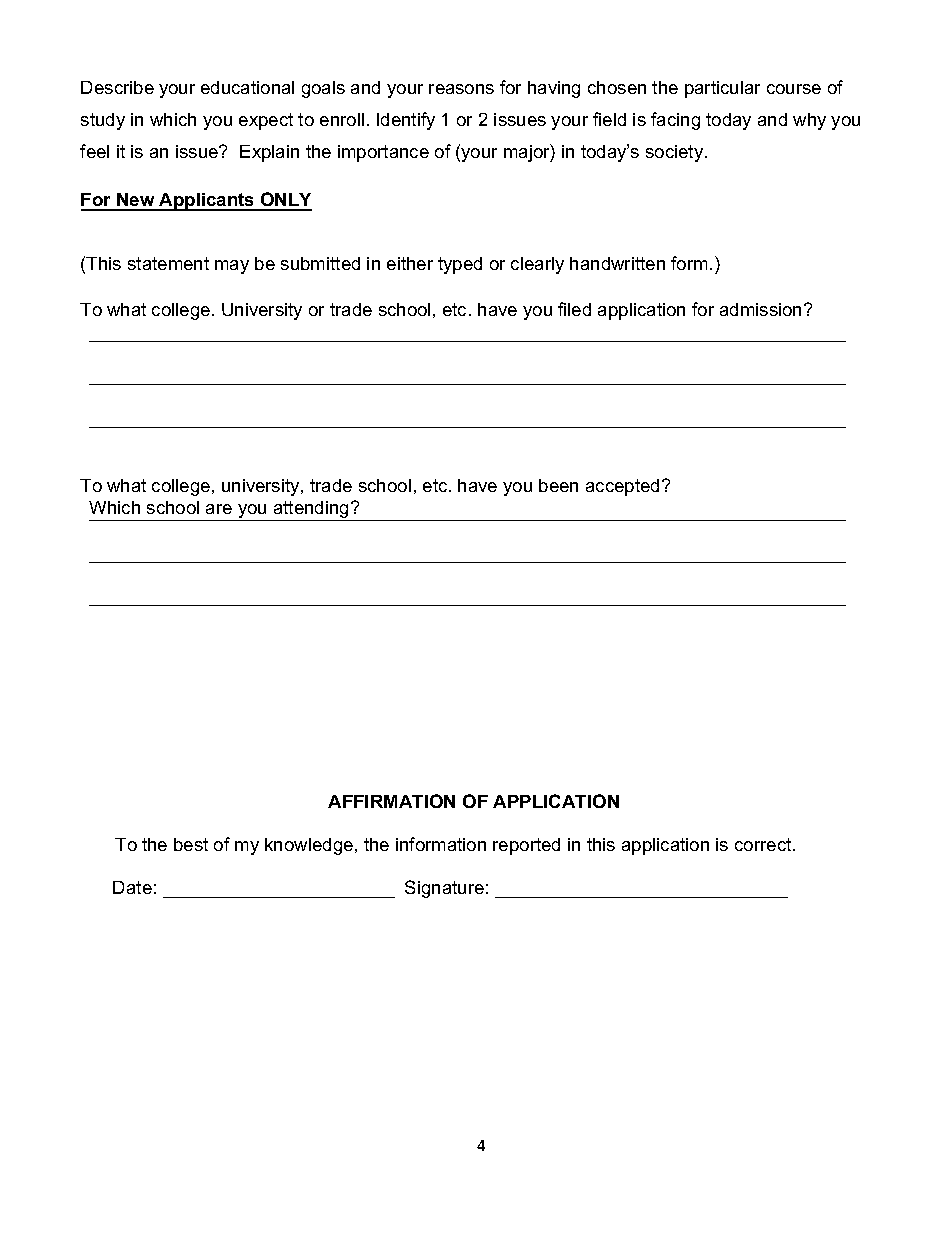 Image resolution: width=952 pixels, height=1233 pixels. I want to click on filed, so click(574, 309).
